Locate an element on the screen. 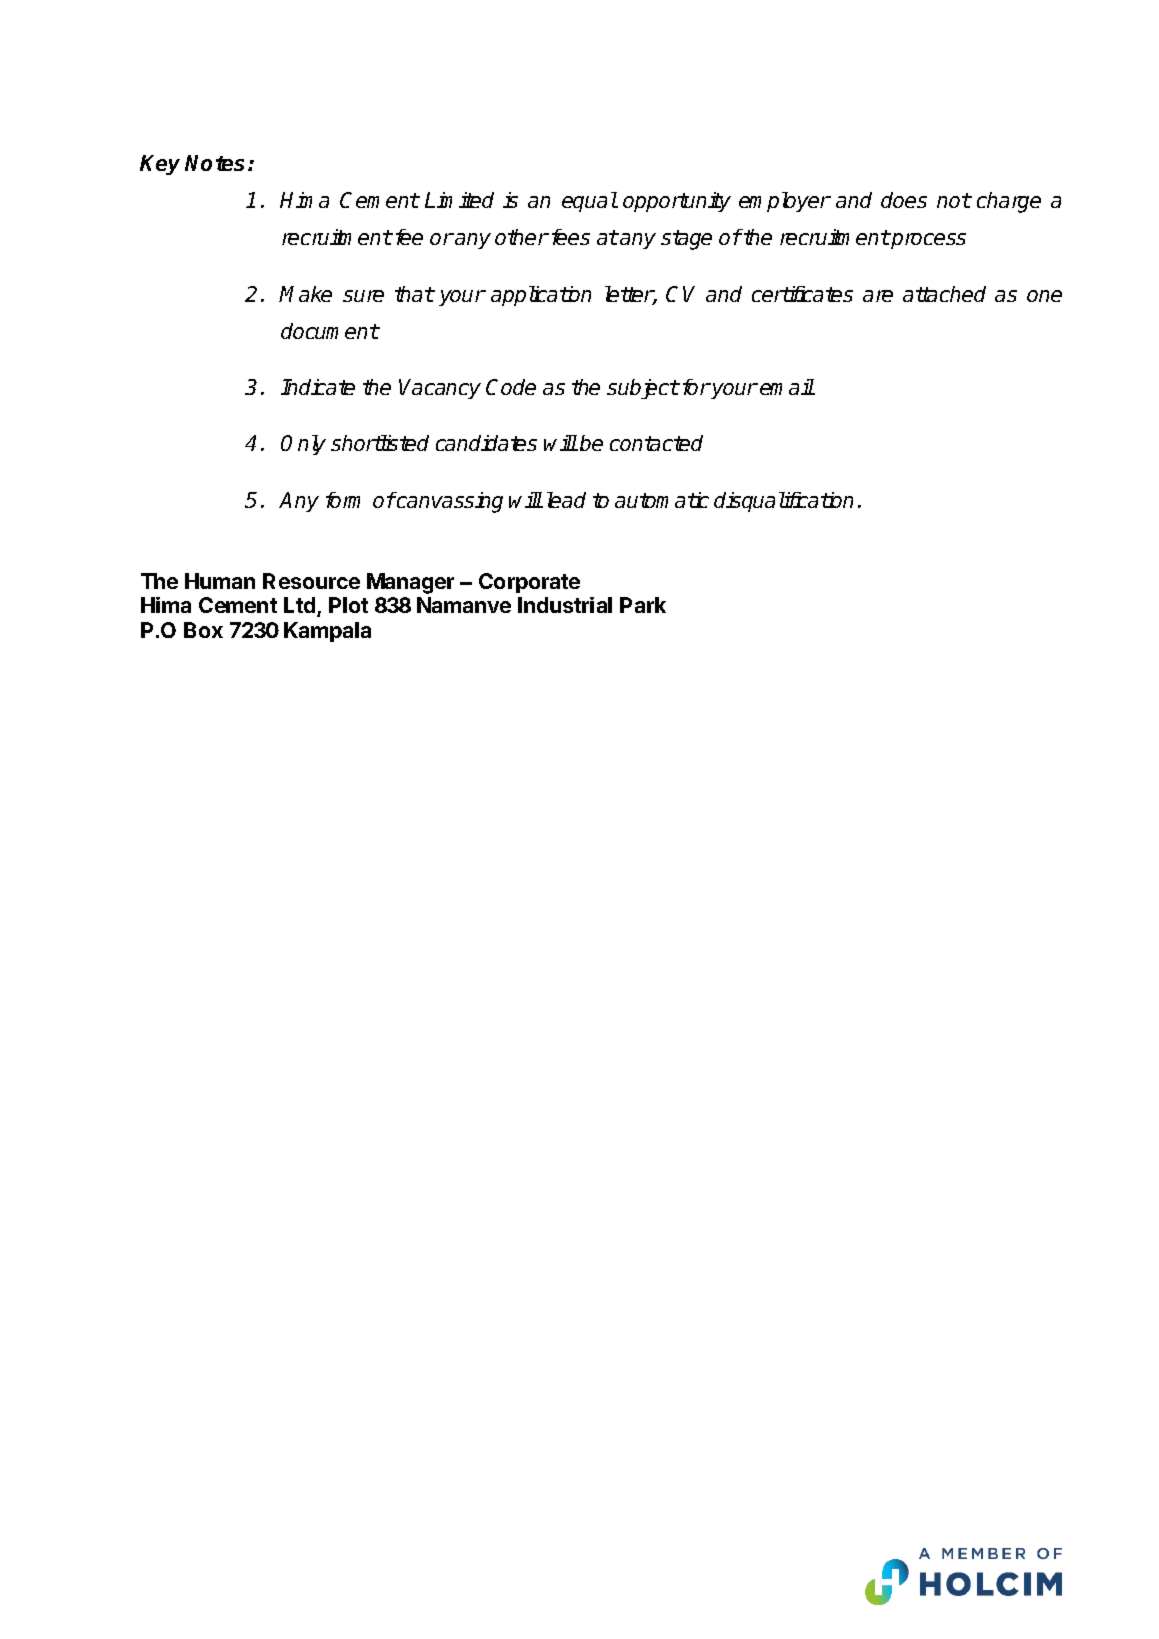 The width and height of the screenshot is (1159, 1639). subject is located at coordinates (643, 389).
